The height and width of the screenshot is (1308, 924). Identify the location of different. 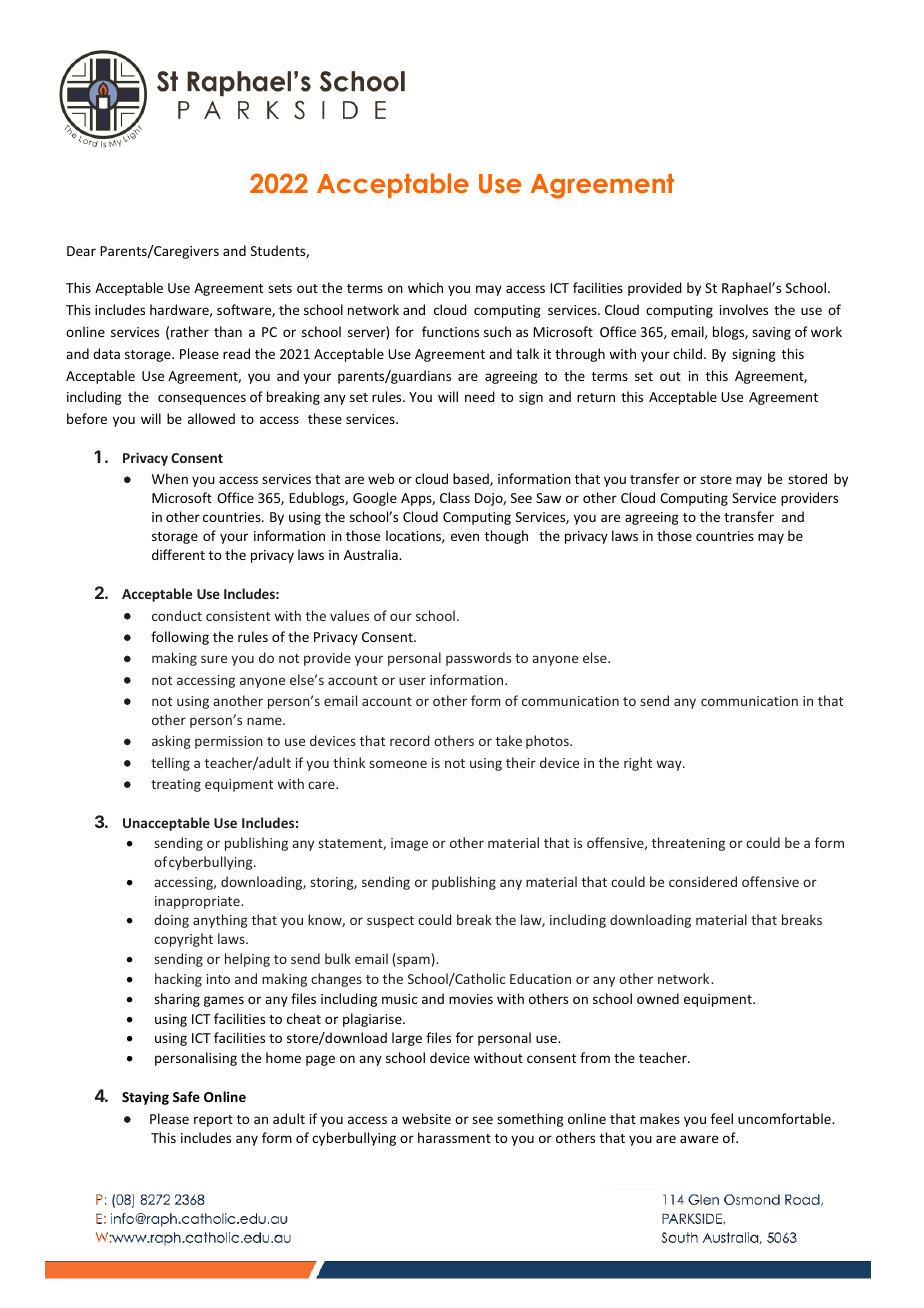
(178, 554).
